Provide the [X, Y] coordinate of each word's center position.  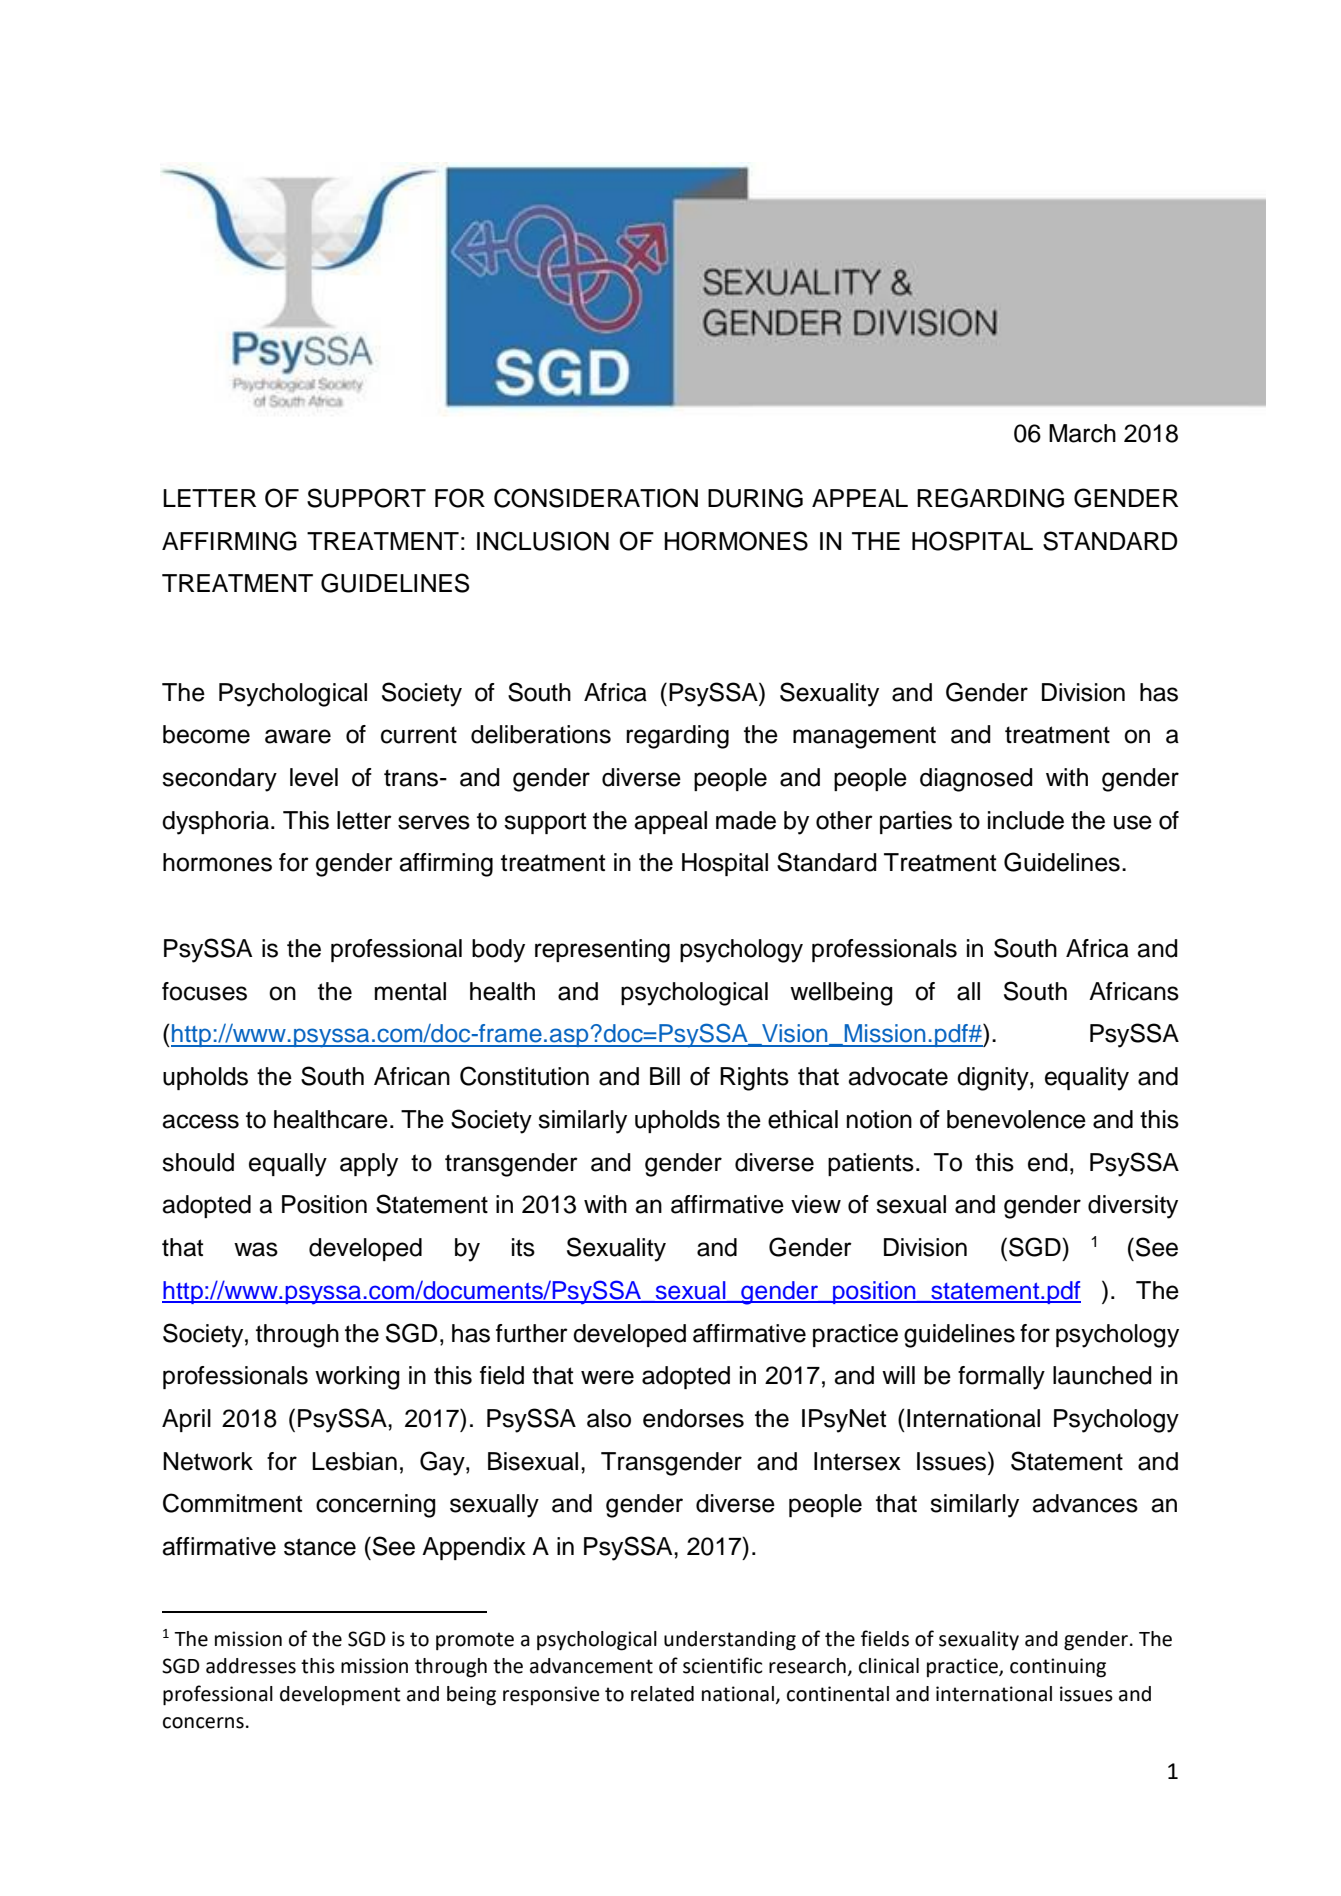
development [340, 1695]
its [523, 1247]
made [746, 820]
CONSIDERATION [596, 498]
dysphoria [215, 823]
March [1082, 433]
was [256, 1249]
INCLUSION [543, 541]
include [1026, 820]
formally [1001, 1378]
